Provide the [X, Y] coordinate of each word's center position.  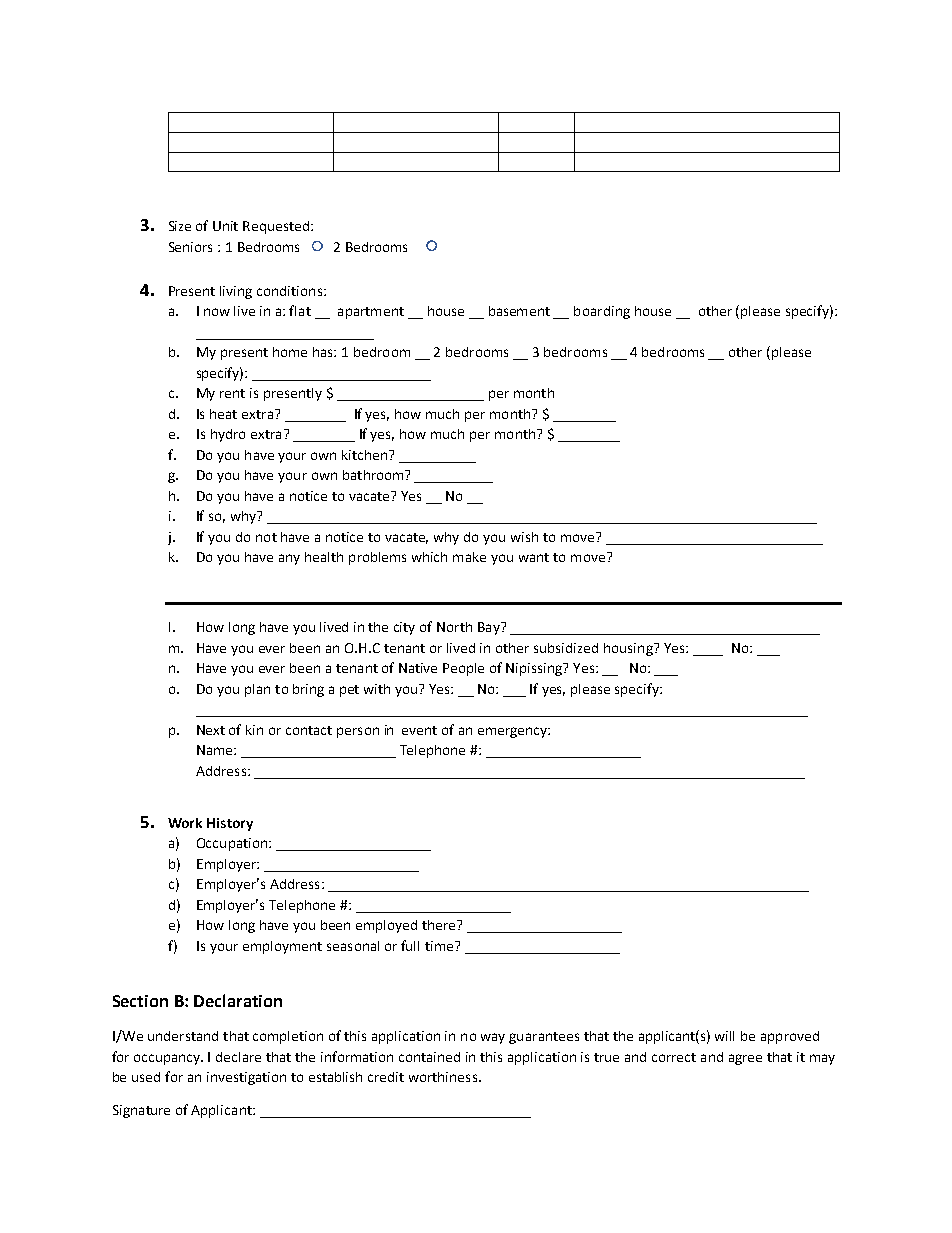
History [230, 824]
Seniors [190, 247]
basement [519, 311]
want [534, 557]
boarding [602, 312]
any [289, 559]
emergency [513, 732]
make [469, 557]
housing [629, 649]
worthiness [443, 1077]
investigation [246, 1078]
